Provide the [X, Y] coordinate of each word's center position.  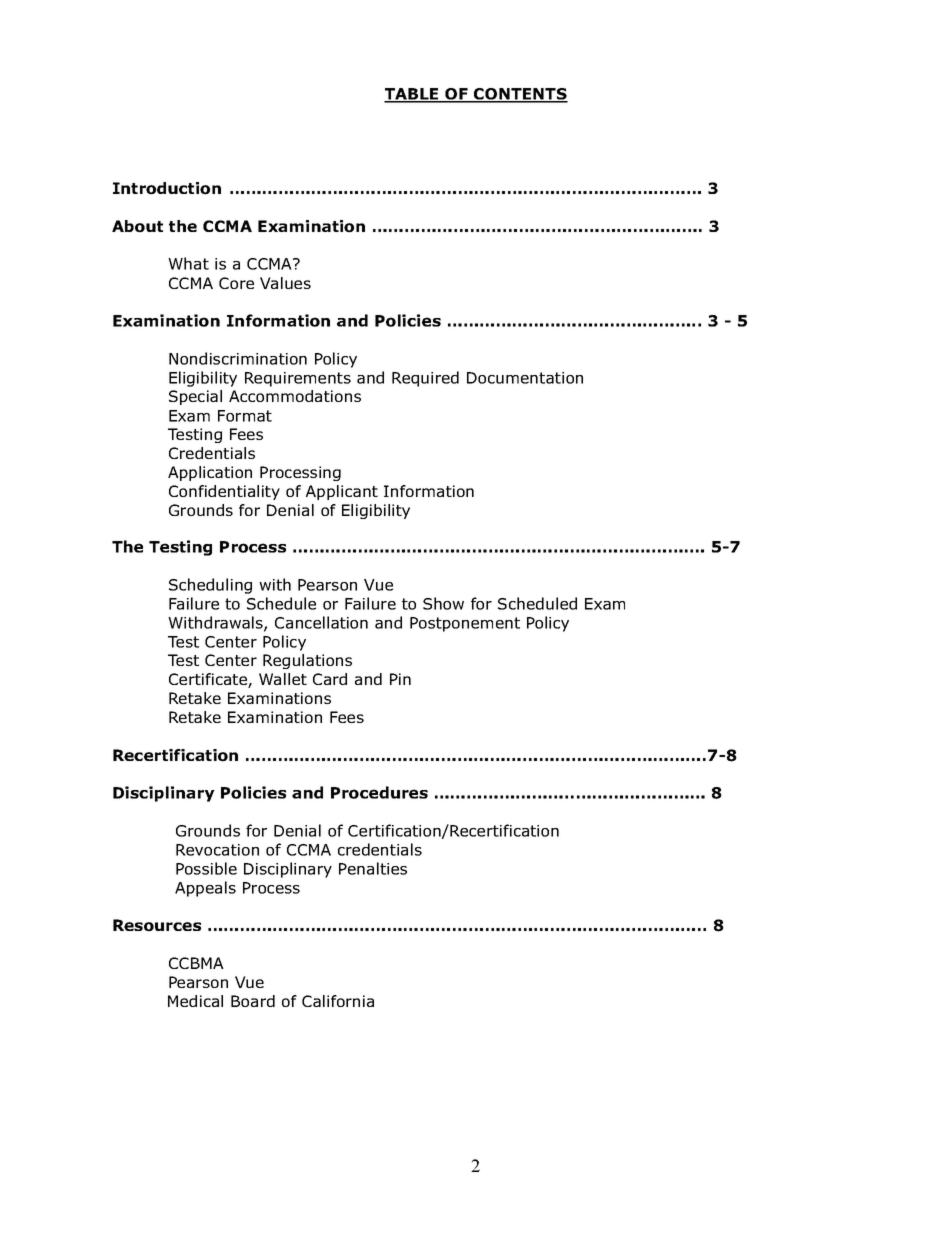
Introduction [167, 188]
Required [425, 379]
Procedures [379, 792]
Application [210, 473]
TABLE [412, 95]
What [188, 263]
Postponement [465, 624]
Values [285, 283]
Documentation [525, 378]
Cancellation [321, 622]
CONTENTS [520, 95]
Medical [195, 1001]
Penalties [373, 868]
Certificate [209, 680]
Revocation [217, 850]
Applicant [342, 492]
